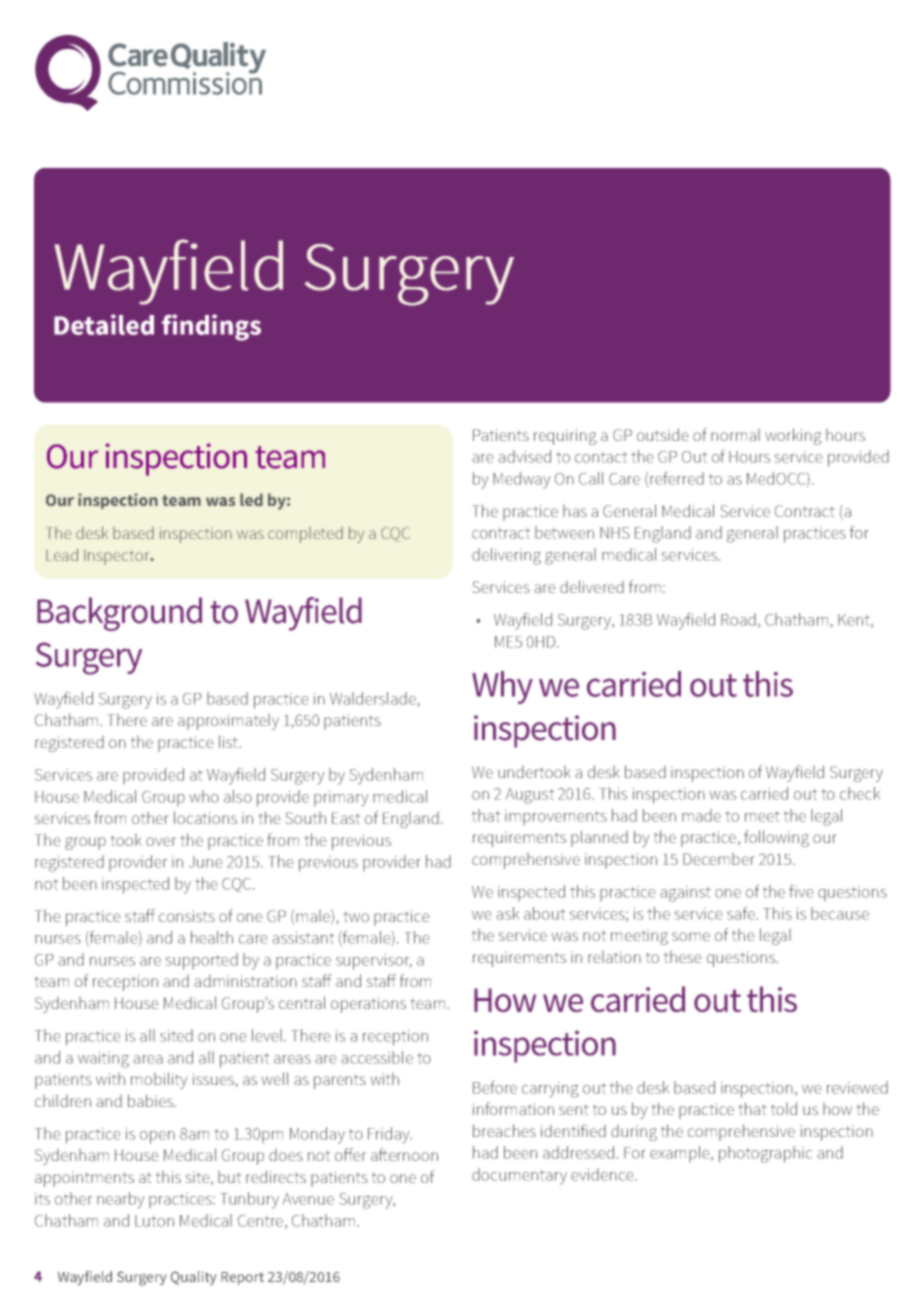 The width and height of the screenshot is (924, 1308). What do you see at coordinates (506, 556) in the screenshot?
I see `delivering` at bounding box center [506, 556].
